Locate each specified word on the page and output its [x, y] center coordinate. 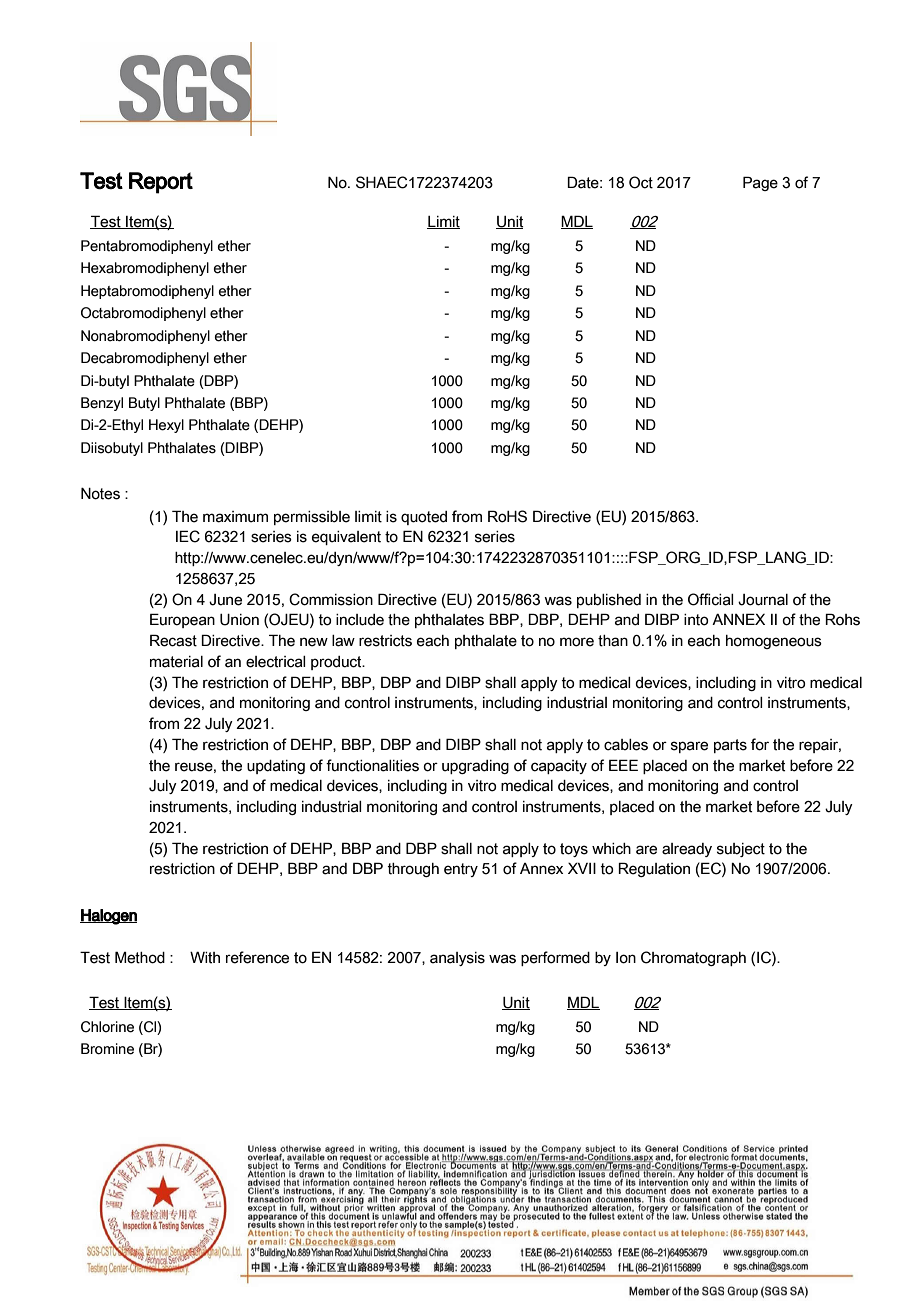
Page [760, 183]
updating [276, 767]
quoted [424, 518]
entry [461, 870]
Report [161, 183]
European [182, 620]
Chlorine [107, 1027]
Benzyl [102, 404]
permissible [312, 518]
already [687, 850]
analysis [457, 959]
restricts [385, 641]
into [696, 620]
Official [711, 599]
